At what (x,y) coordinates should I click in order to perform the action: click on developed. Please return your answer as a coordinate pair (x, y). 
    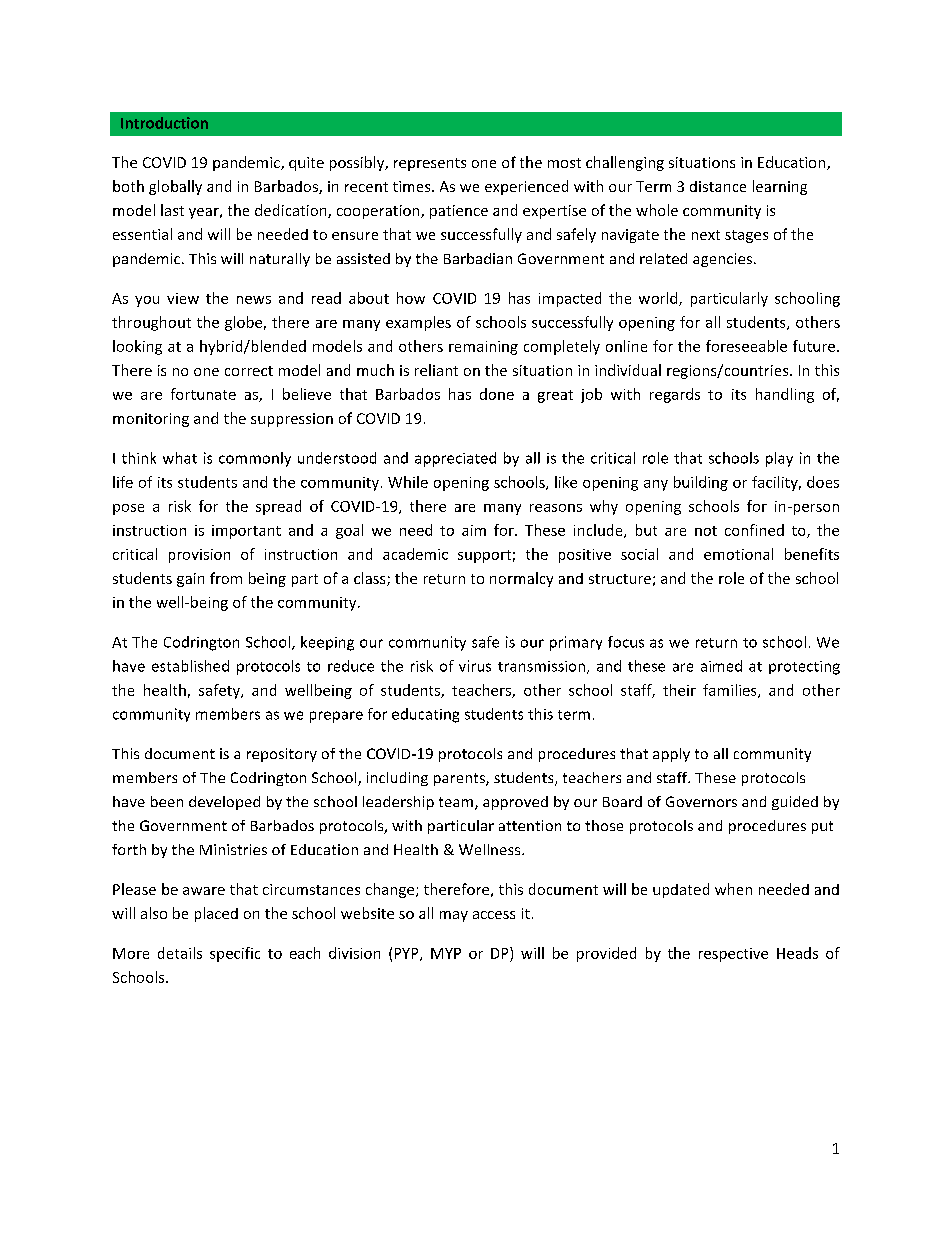
    Looking at the image, I should click on (224, 803).
